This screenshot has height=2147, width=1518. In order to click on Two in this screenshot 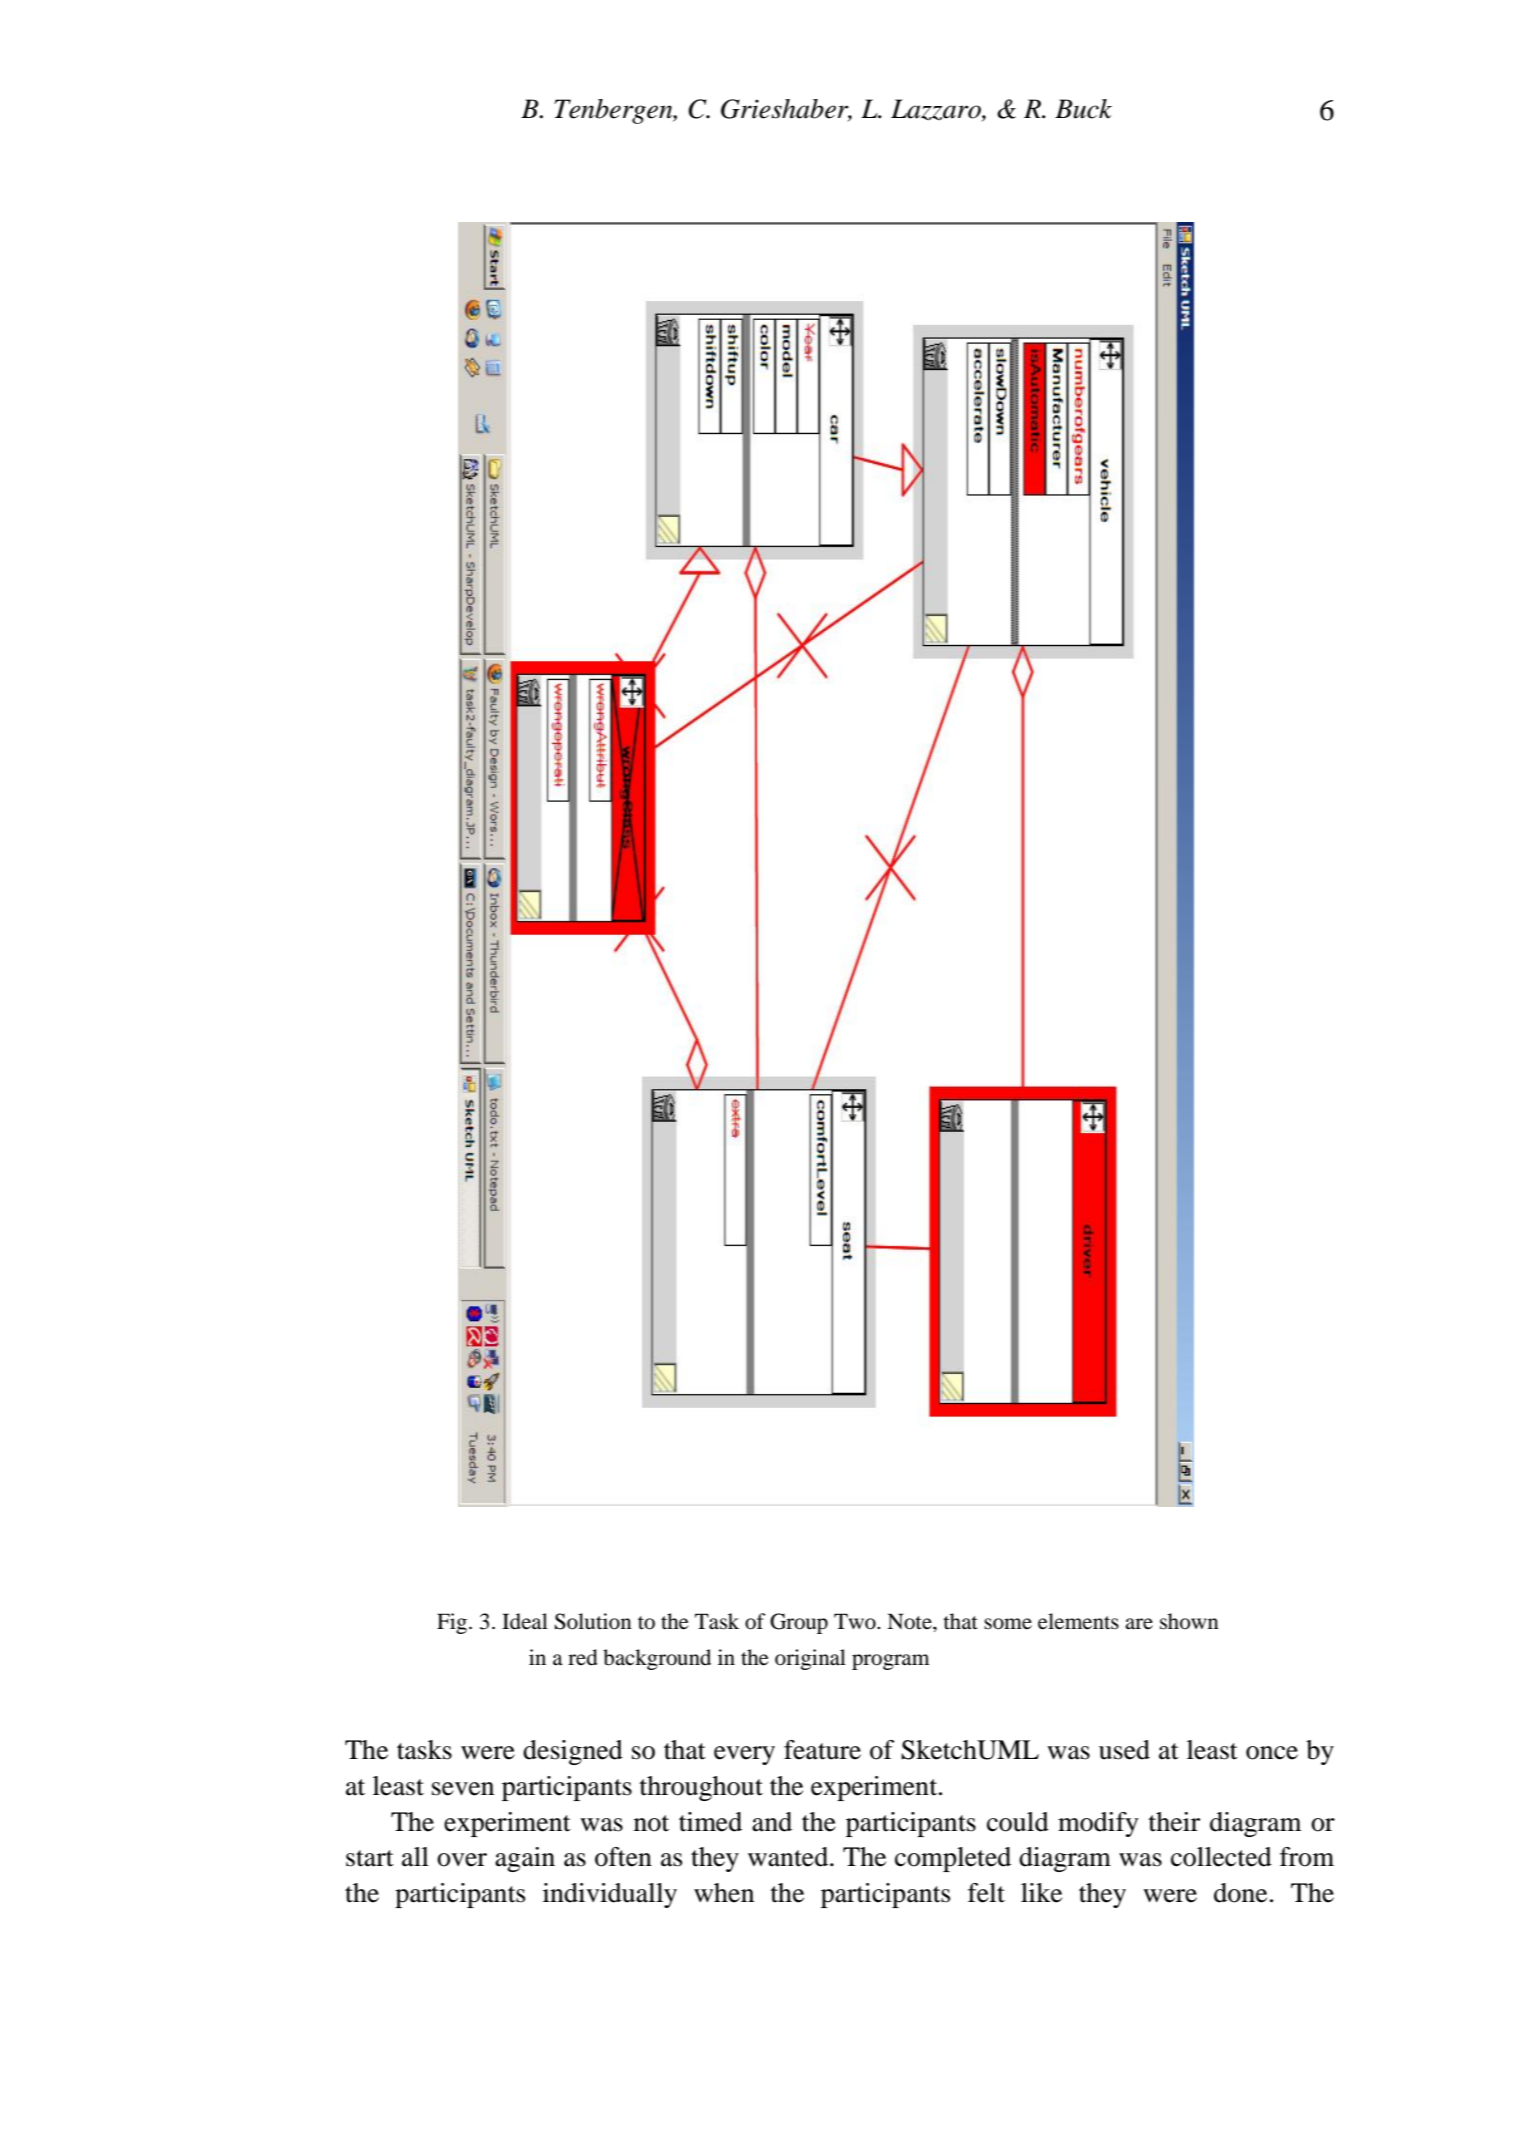, I will do `click(856, 1621)`.
